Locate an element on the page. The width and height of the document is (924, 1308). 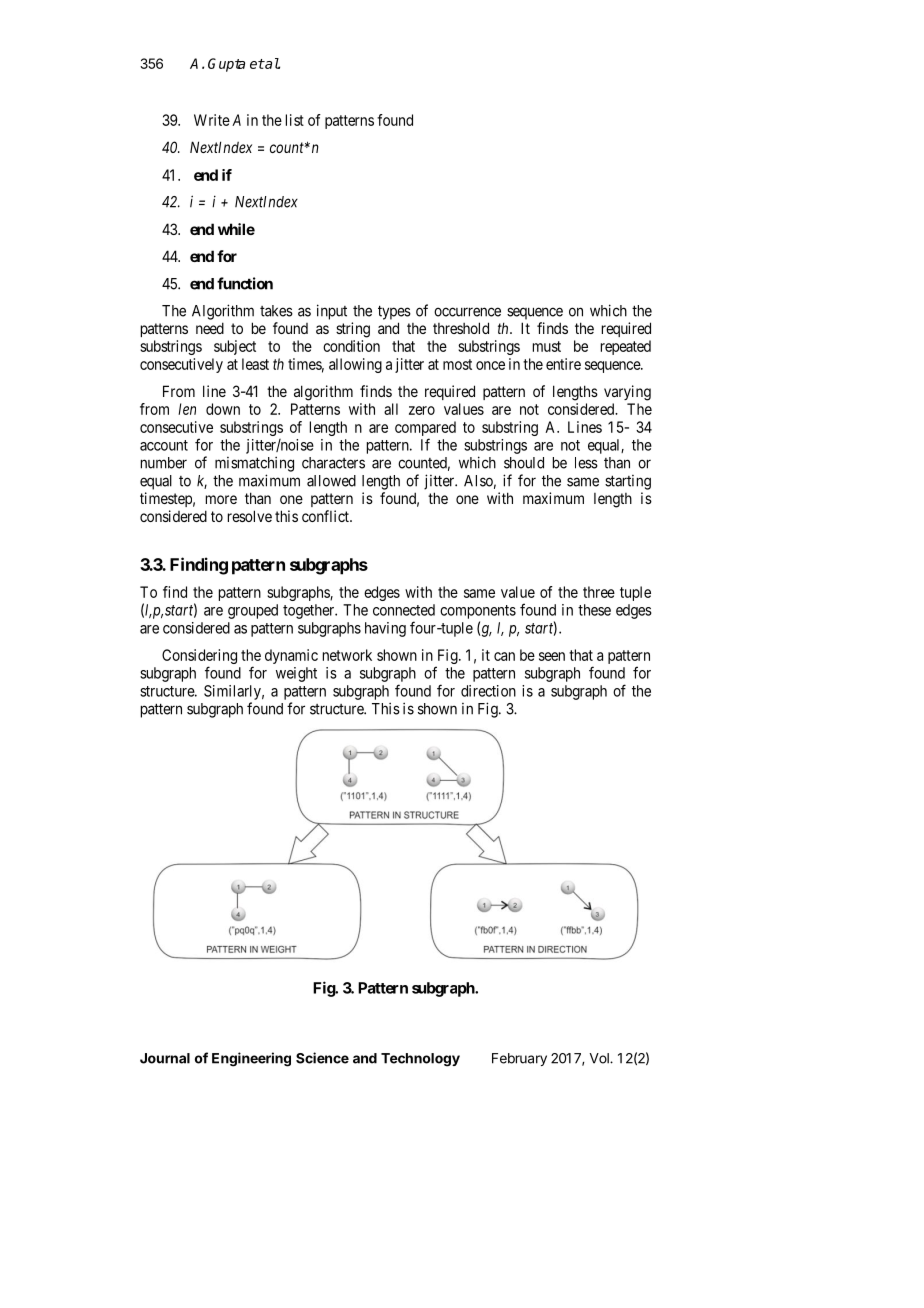
Vol is located at coordinates (600, 1058).
